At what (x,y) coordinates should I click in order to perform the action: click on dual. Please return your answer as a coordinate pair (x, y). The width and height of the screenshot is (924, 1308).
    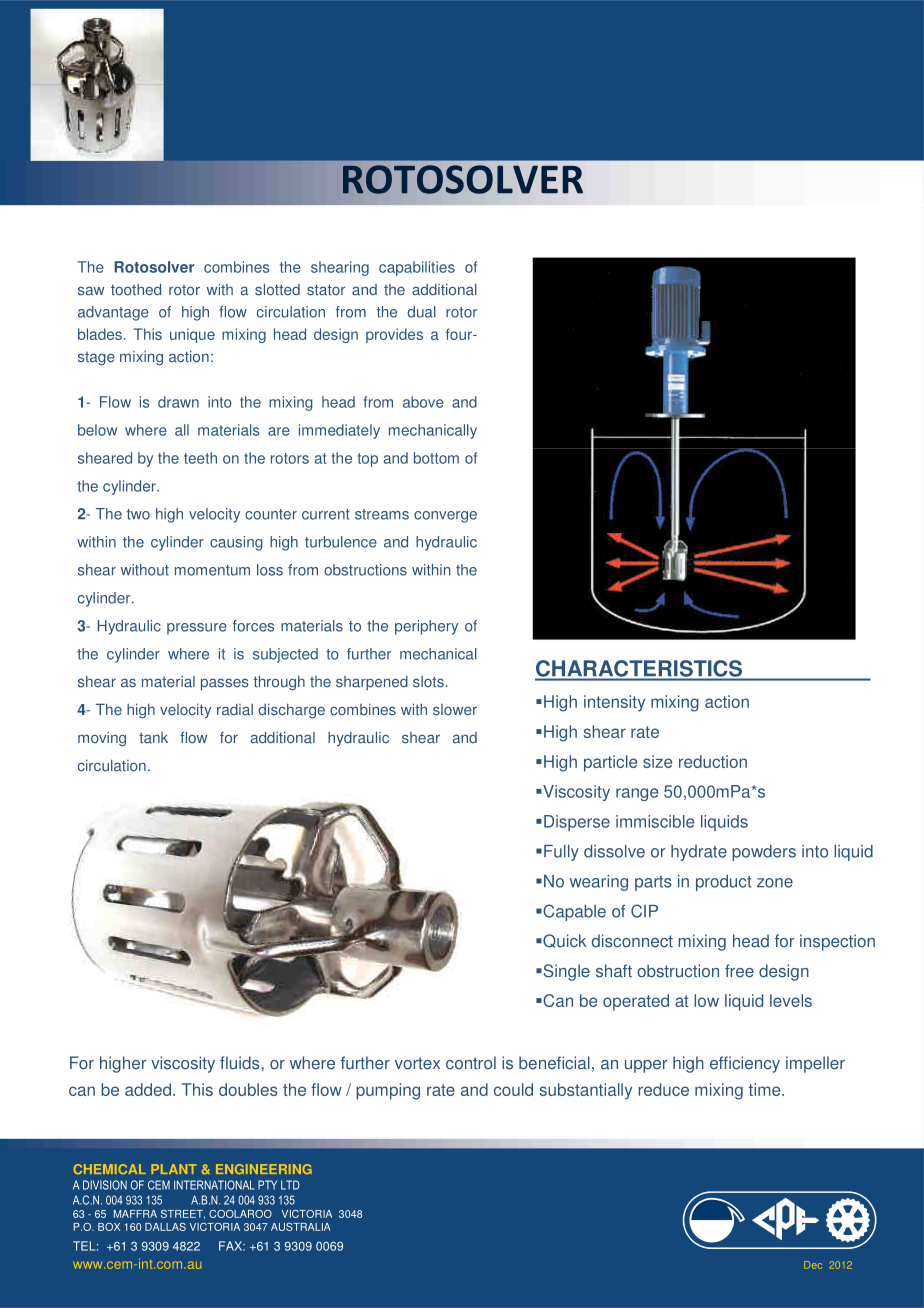
    Looking at the image, I should click on (421, 312).
